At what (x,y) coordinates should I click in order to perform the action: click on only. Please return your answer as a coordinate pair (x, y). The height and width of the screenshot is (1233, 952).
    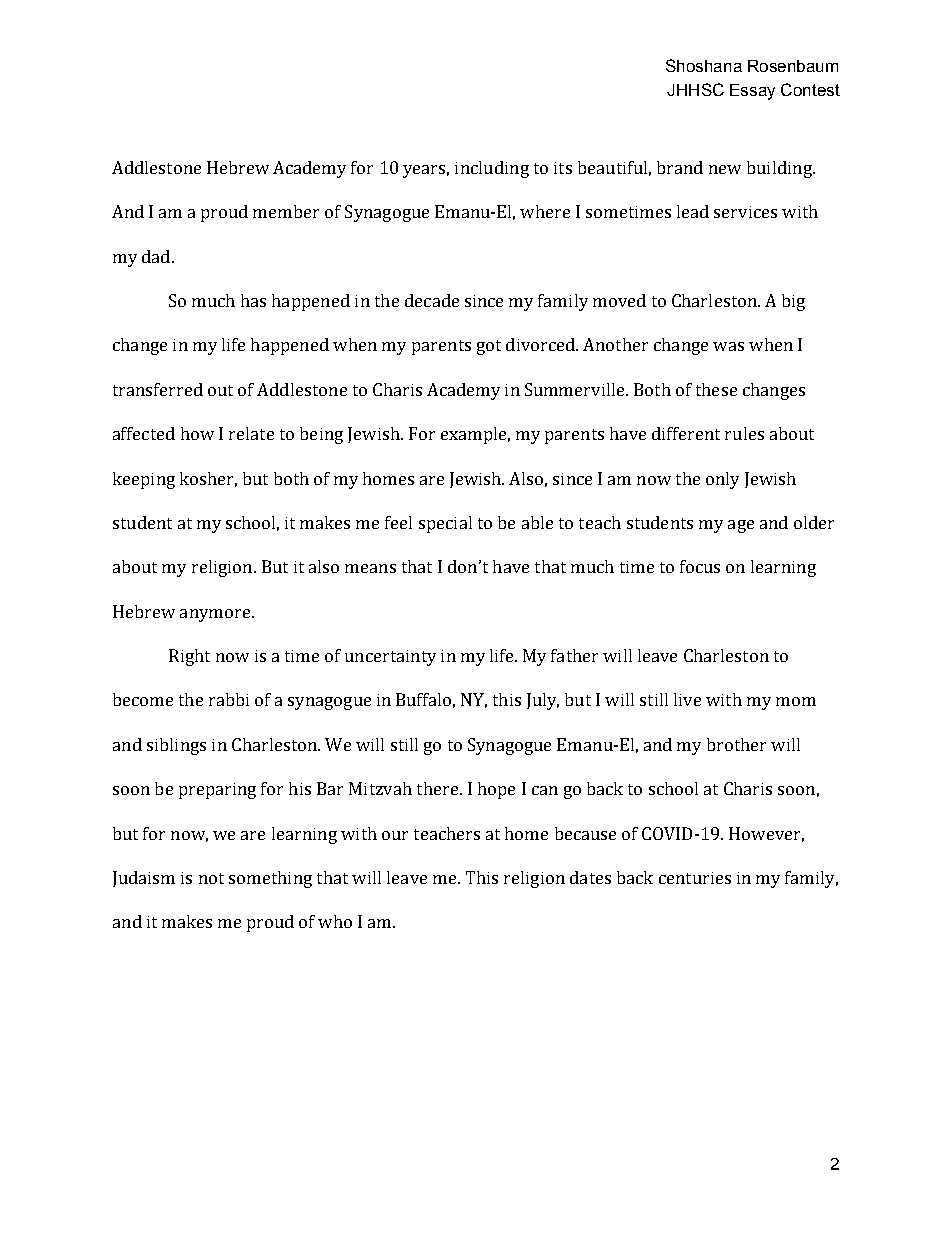
    Looking at the image, I should click on (722, 480).
